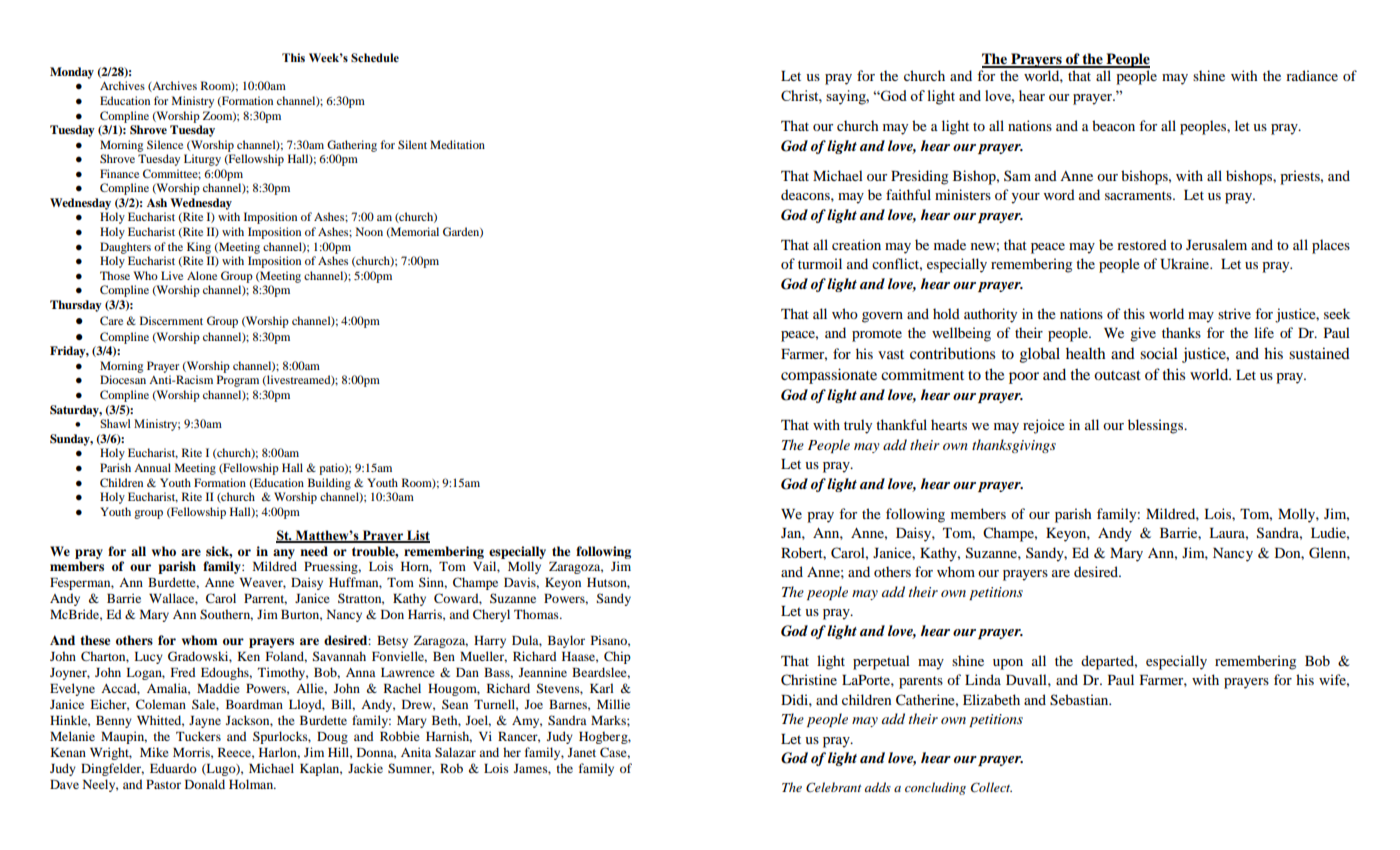 The width and height of the screenshot is (1400, 850). What do you see at coordinates (173, 768) in the screenshot?
I see `Eduardo` at bounding box center [173, 768].
